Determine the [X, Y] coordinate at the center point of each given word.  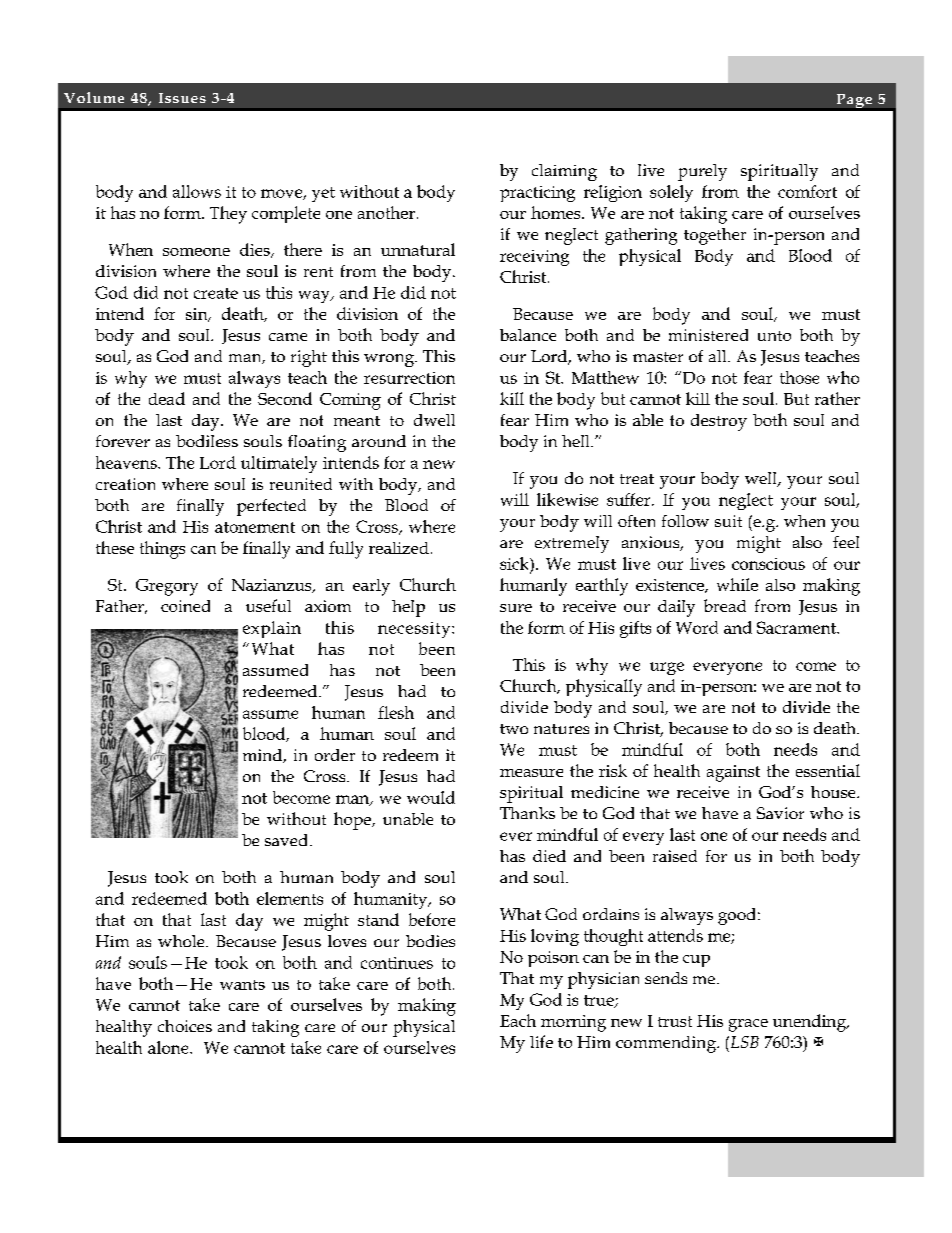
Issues [182, 98]
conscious [768, 564]
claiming [564, 172]
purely [702, 172]
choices [185, 1026]
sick [515, 563]
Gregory [167, 587]
